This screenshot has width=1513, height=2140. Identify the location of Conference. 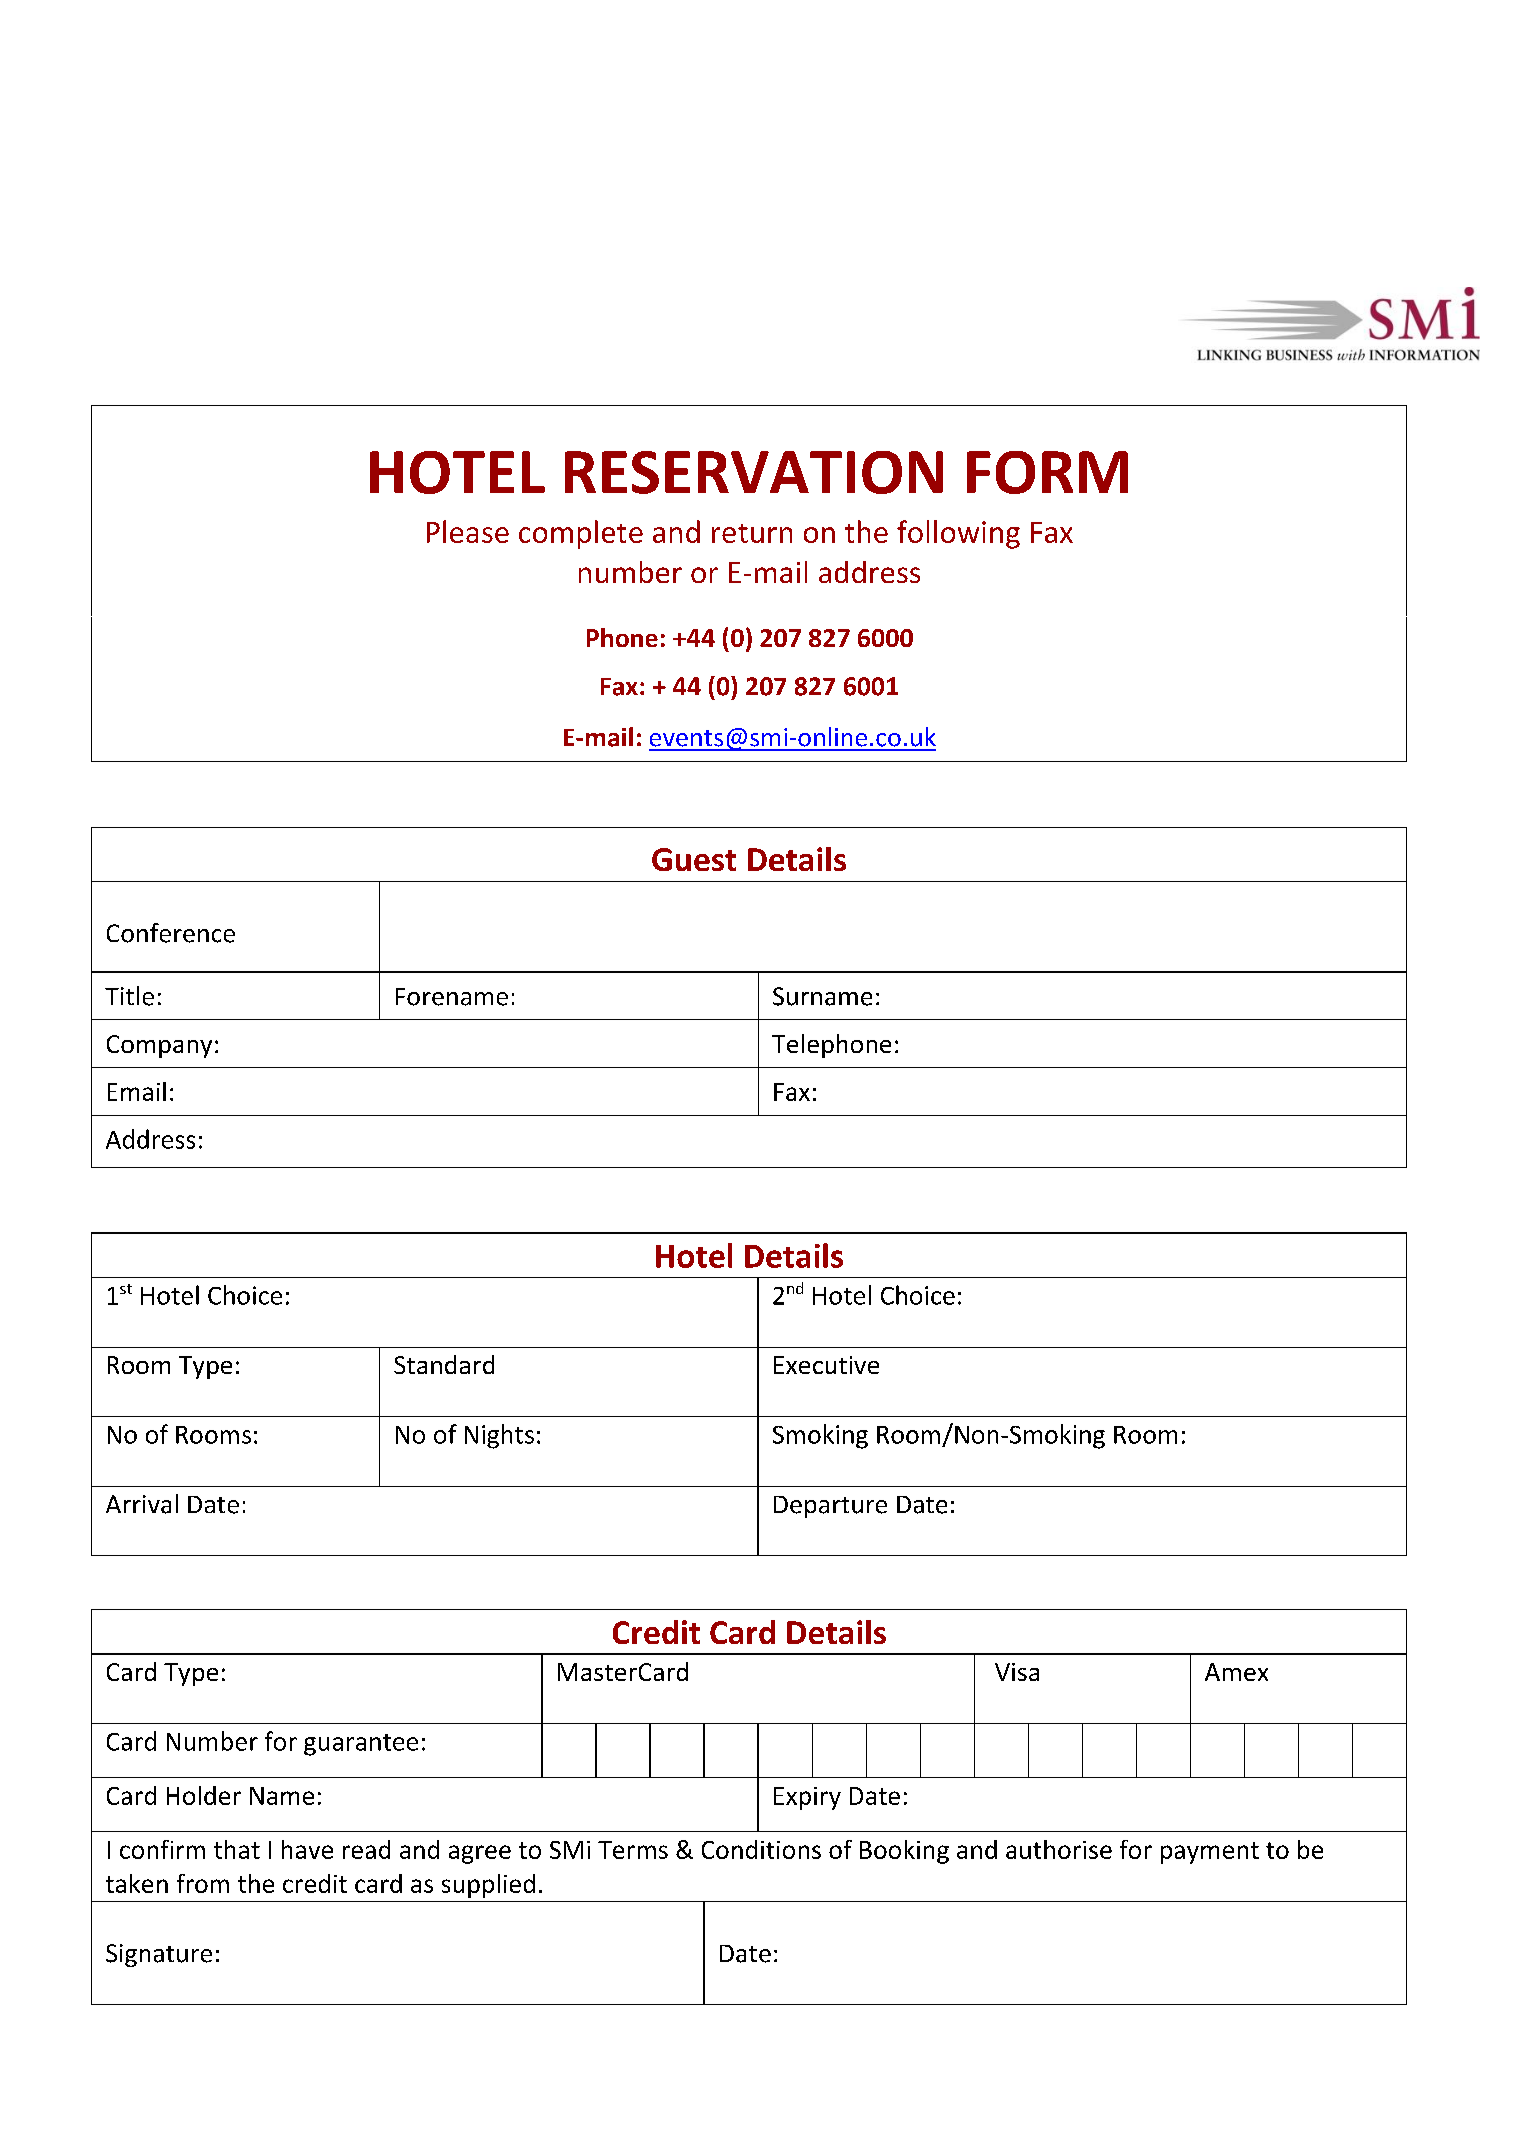
(171, 933).
